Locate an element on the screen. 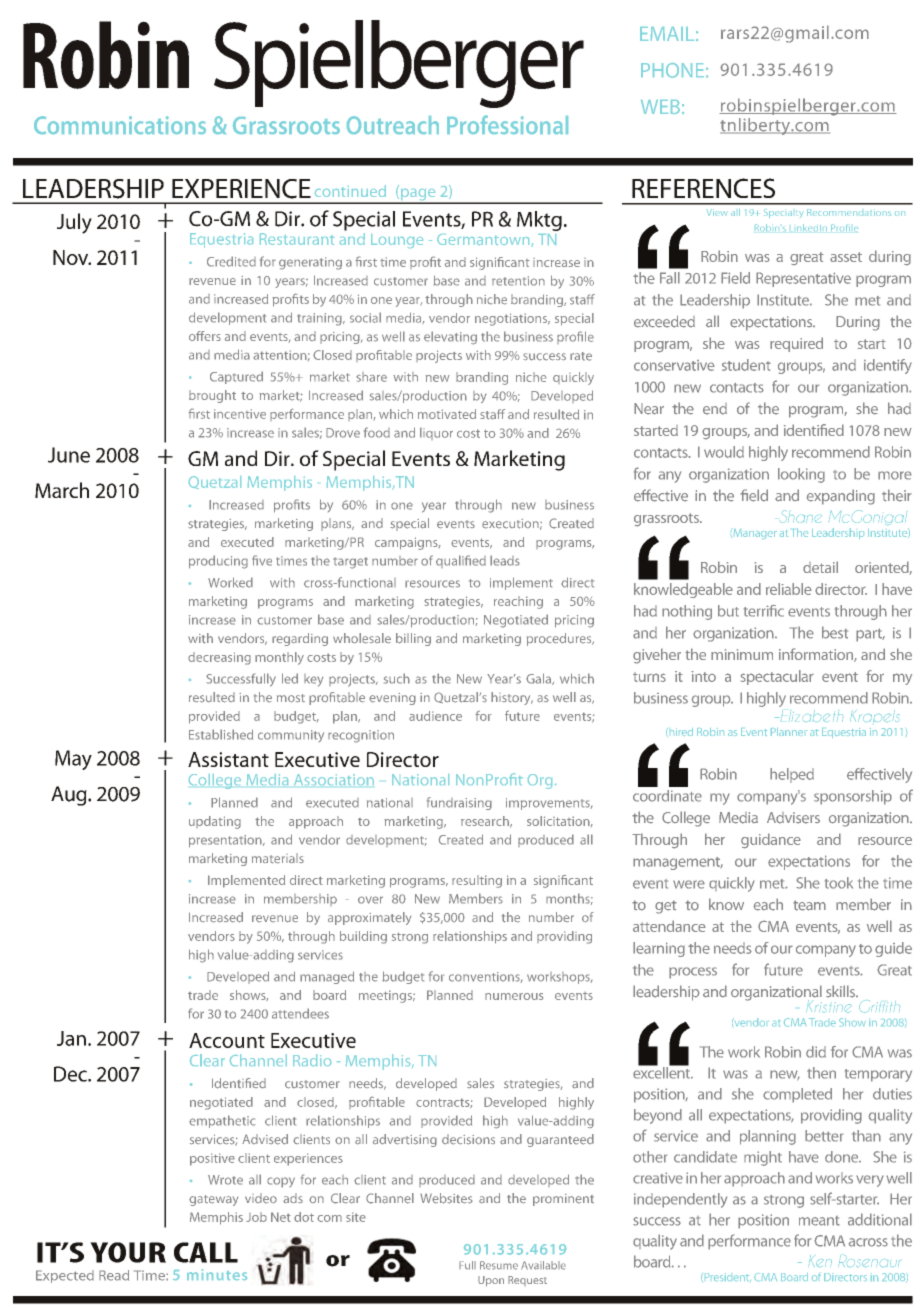  looking is located at coordinates (801, 475).
